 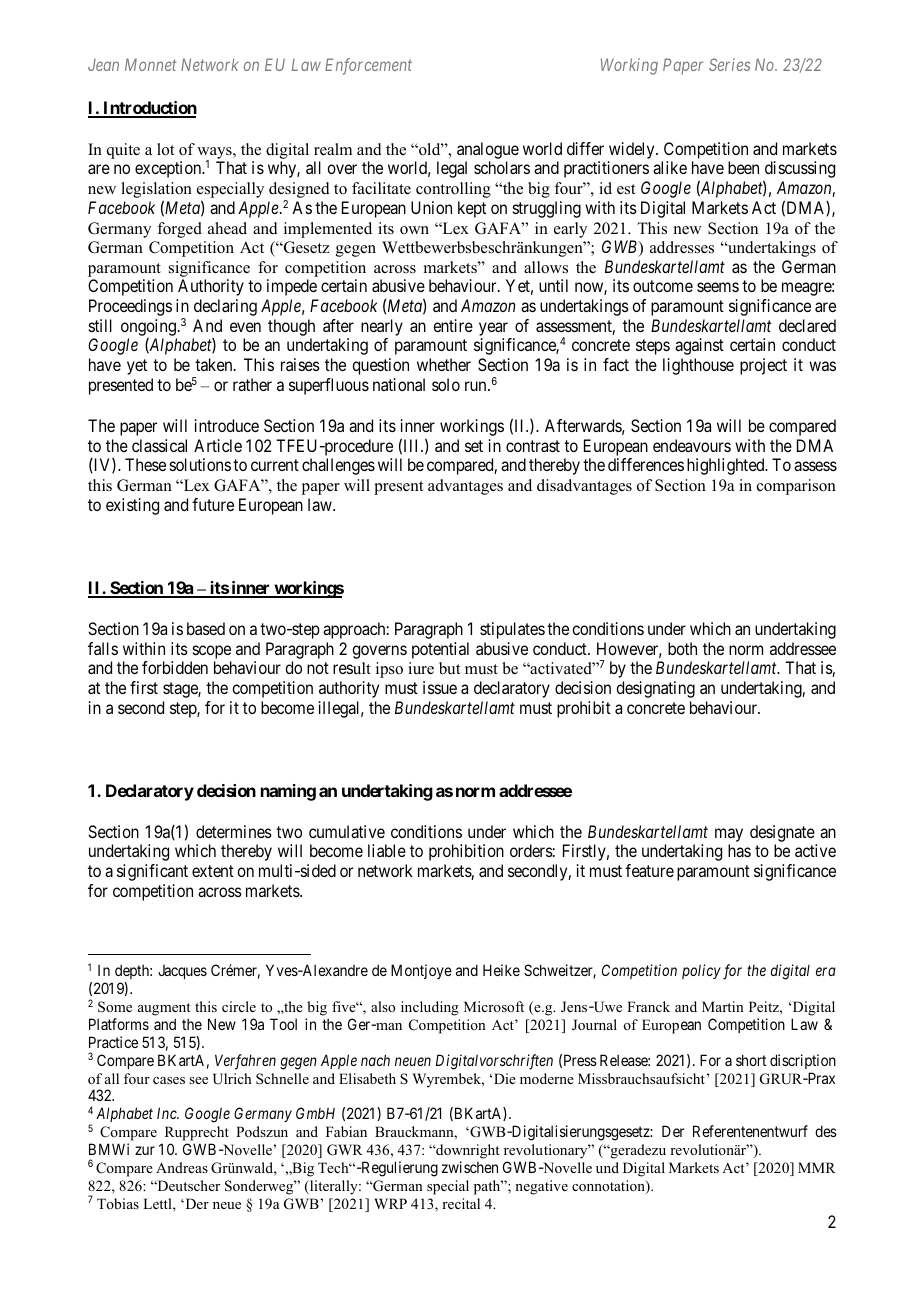 What do you see at coordinates (817, 1167) in the image?
I see `MMR` at bounding box center [817, 1167].
